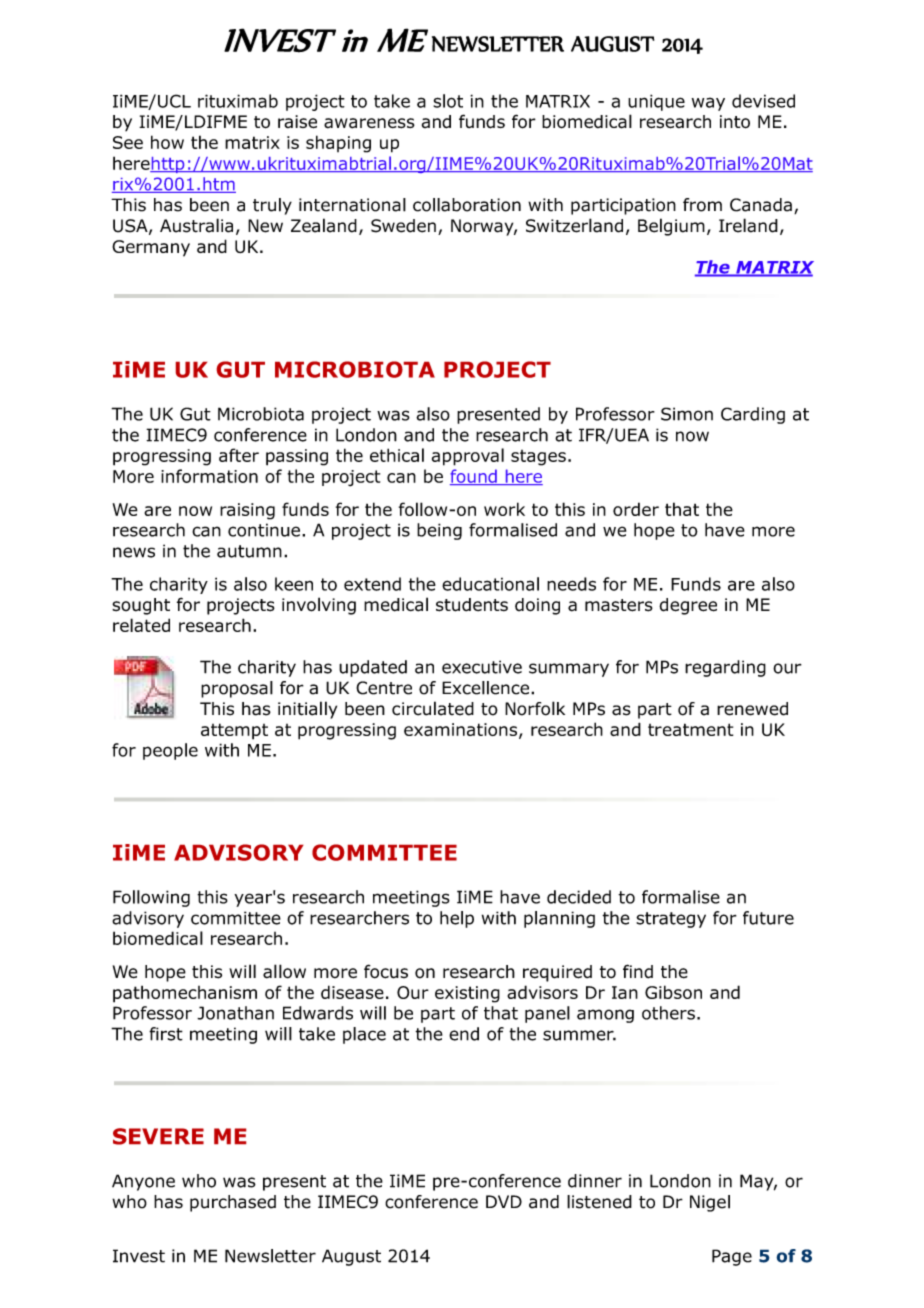 The image size is (924, 1308). What do you see at coordinates (457, 919) in the document?
I see `help` at bounding box center [457, 919].
